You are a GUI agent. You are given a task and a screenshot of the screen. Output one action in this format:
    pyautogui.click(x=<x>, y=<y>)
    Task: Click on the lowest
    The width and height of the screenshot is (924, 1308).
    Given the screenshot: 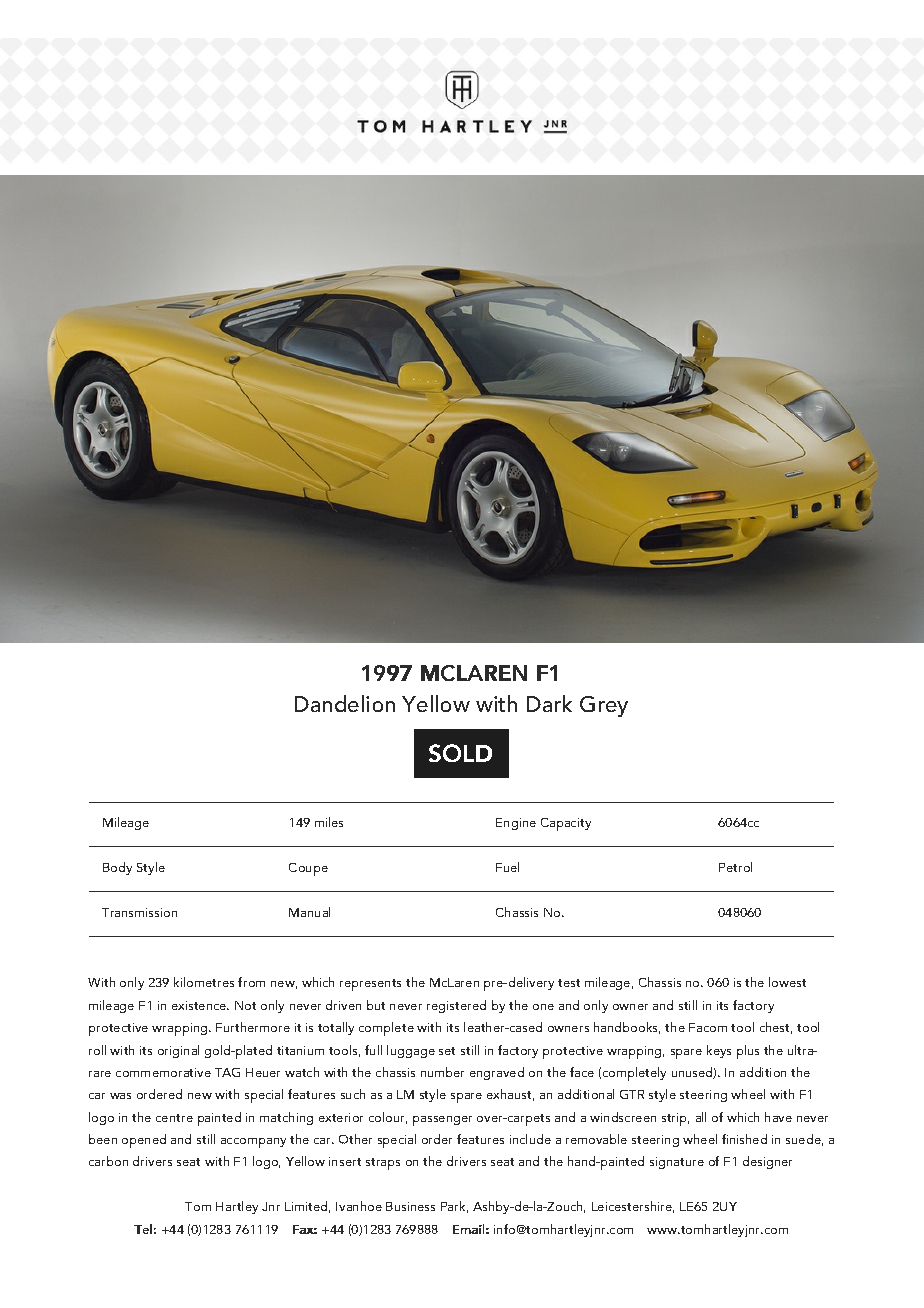 What is the action you would take?
    pyautogui.click(x=787, y=982)
